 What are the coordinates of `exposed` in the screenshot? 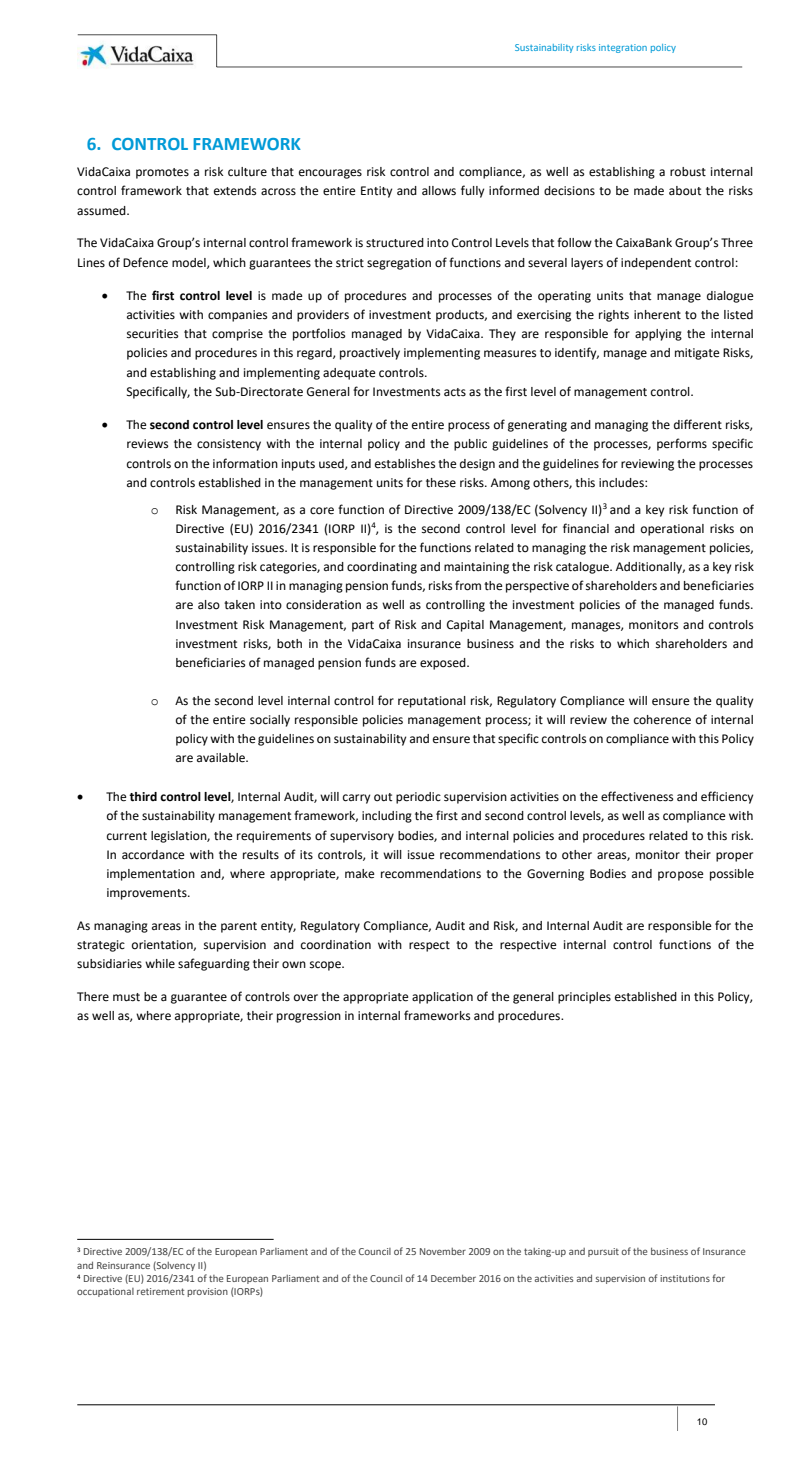 It's located at (444, 664).
